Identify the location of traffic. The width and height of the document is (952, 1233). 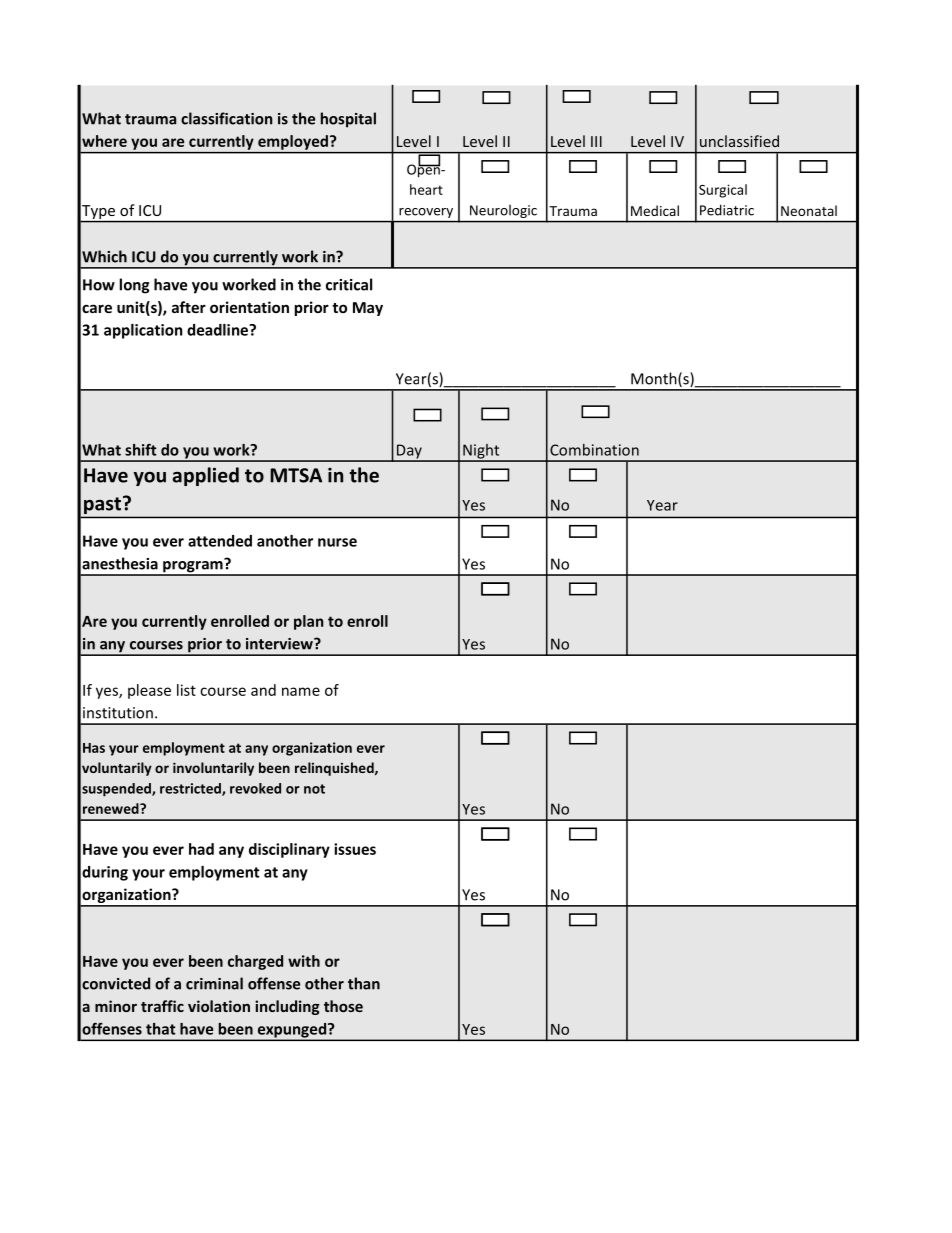
(162, 1006).
